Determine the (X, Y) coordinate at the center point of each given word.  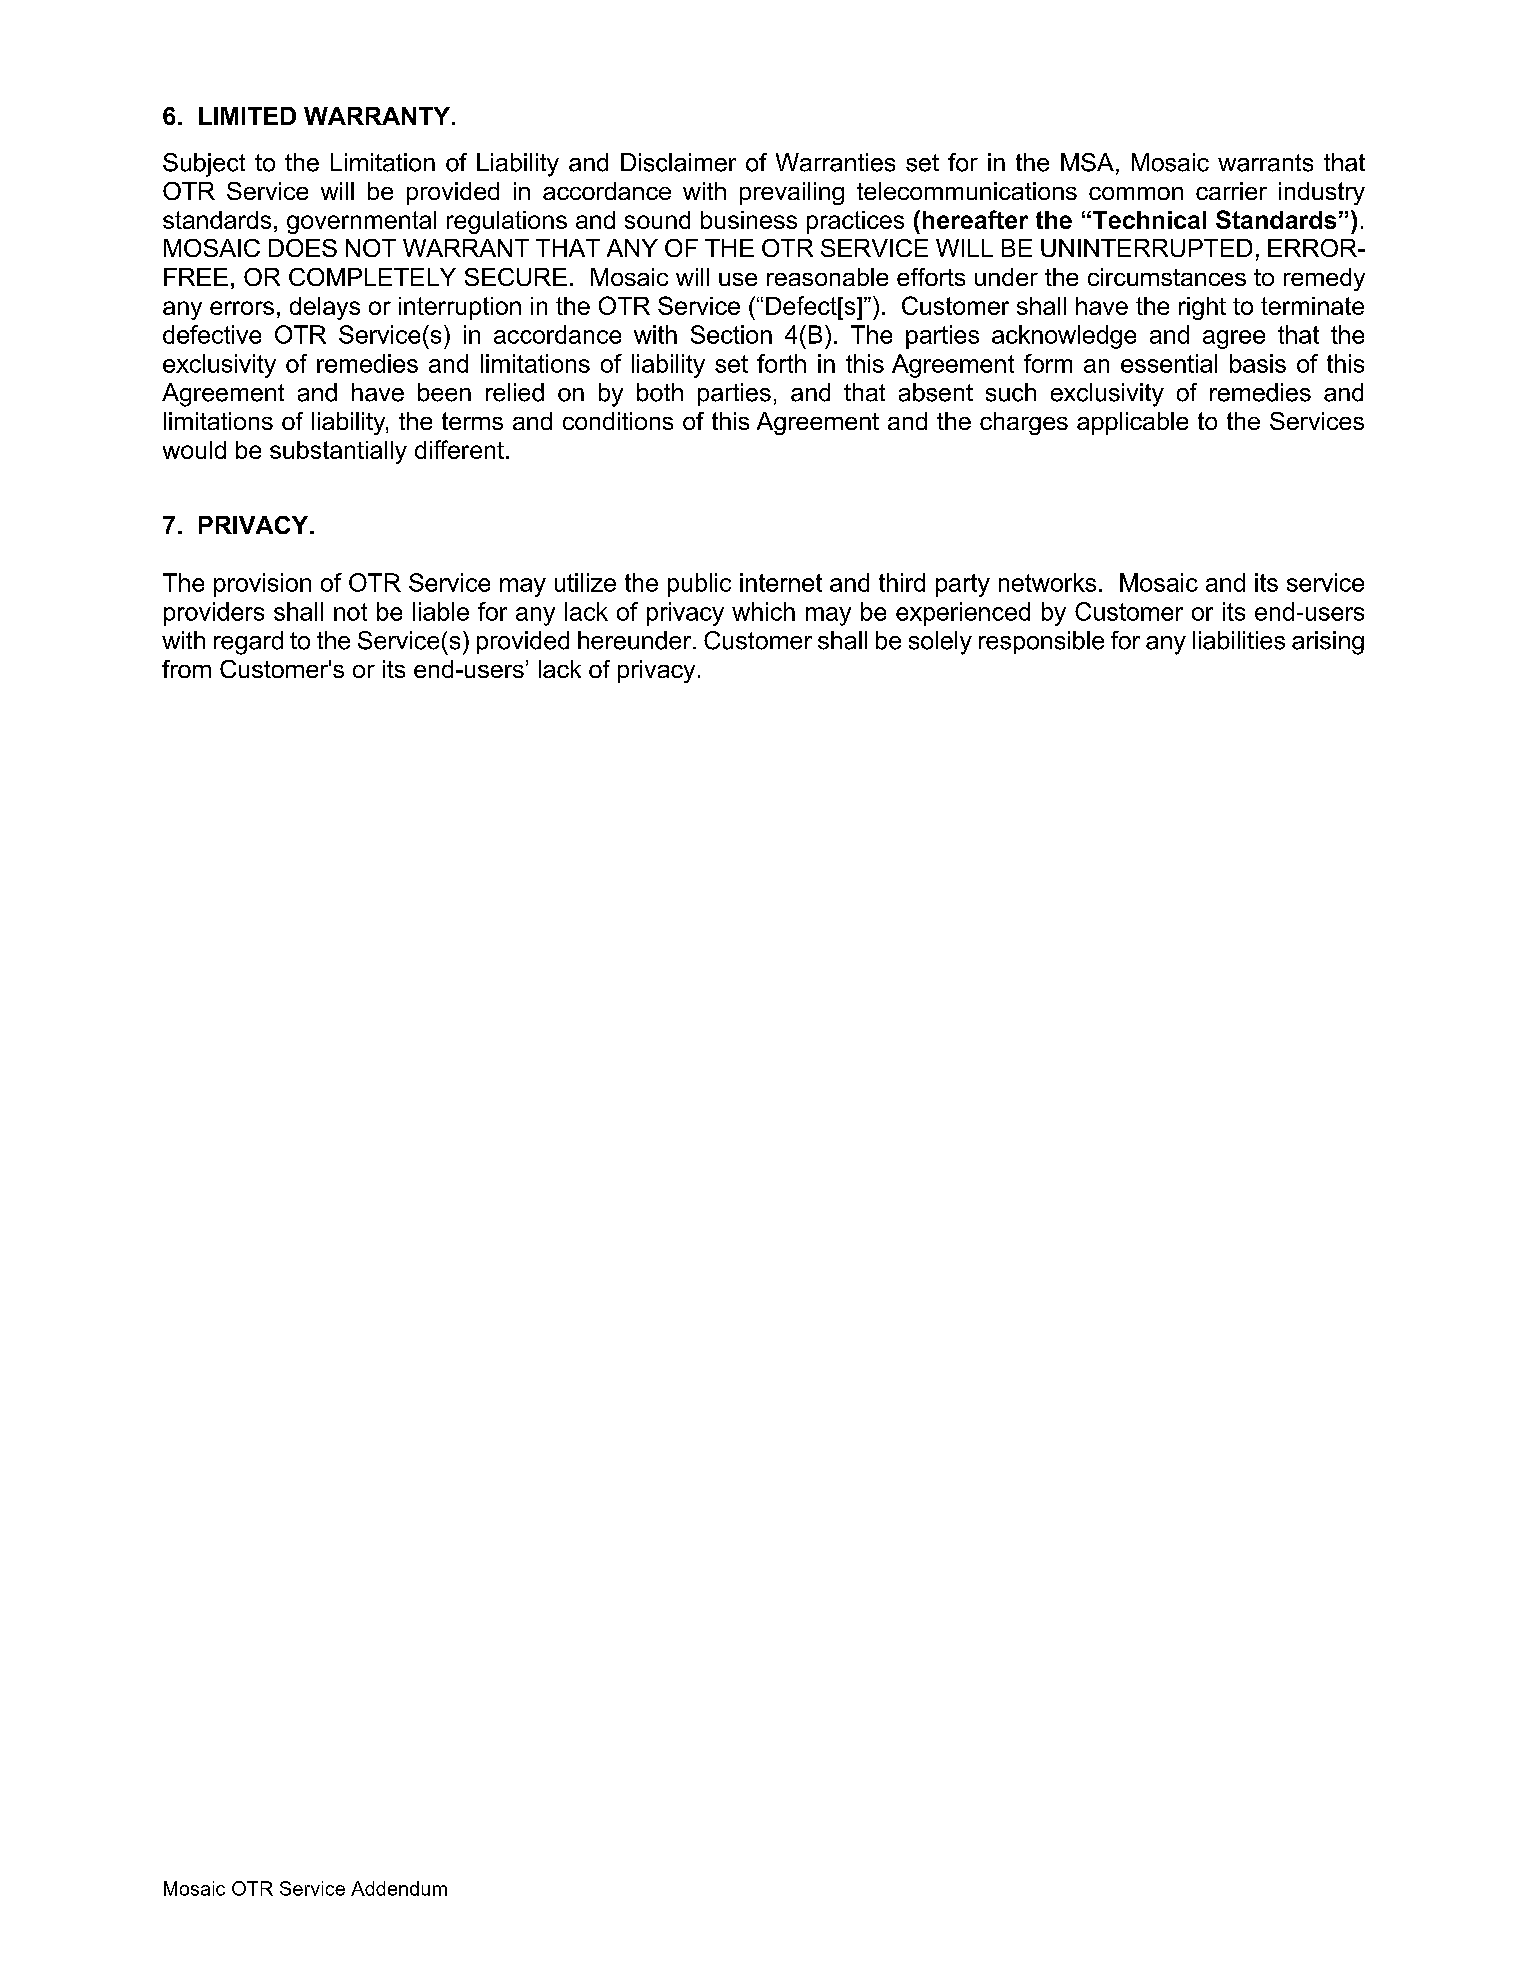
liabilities (1239, 640)
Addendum (399, 1888)
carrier (1231, 191)
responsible (1041, 642)
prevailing (792, 193)
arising (1328, 643)
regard (248, 643)
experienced (963, 614)
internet (781, 582)
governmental (361, 222)
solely (940, 643)
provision (262, 585)
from (186, 669)
